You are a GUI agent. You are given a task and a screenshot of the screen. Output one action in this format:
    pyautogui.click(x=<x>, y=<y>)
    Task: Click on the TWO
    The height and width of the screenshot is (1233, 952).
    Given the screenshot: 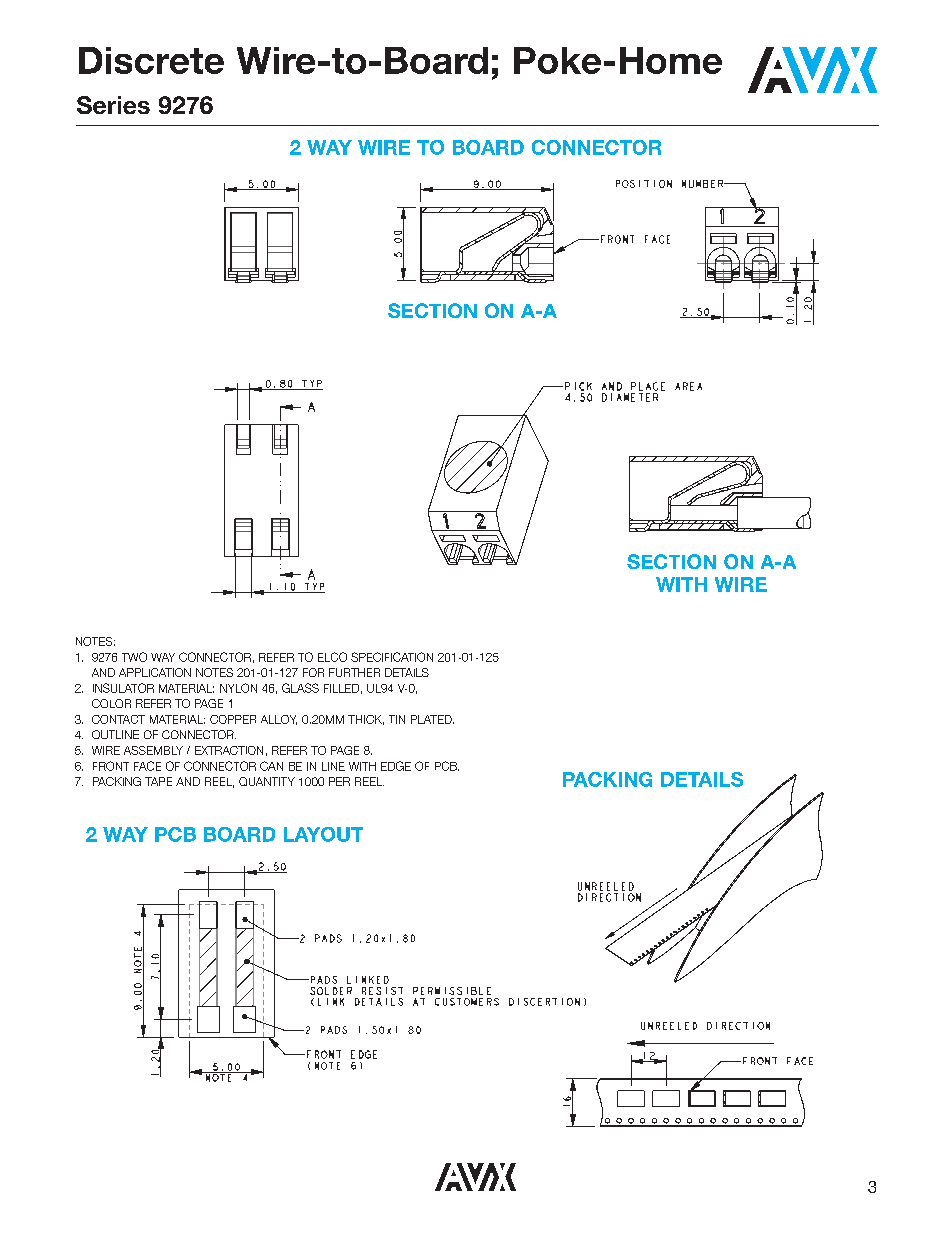 What is the action you would take?
    pyautogui.click(x=134, y=657)
